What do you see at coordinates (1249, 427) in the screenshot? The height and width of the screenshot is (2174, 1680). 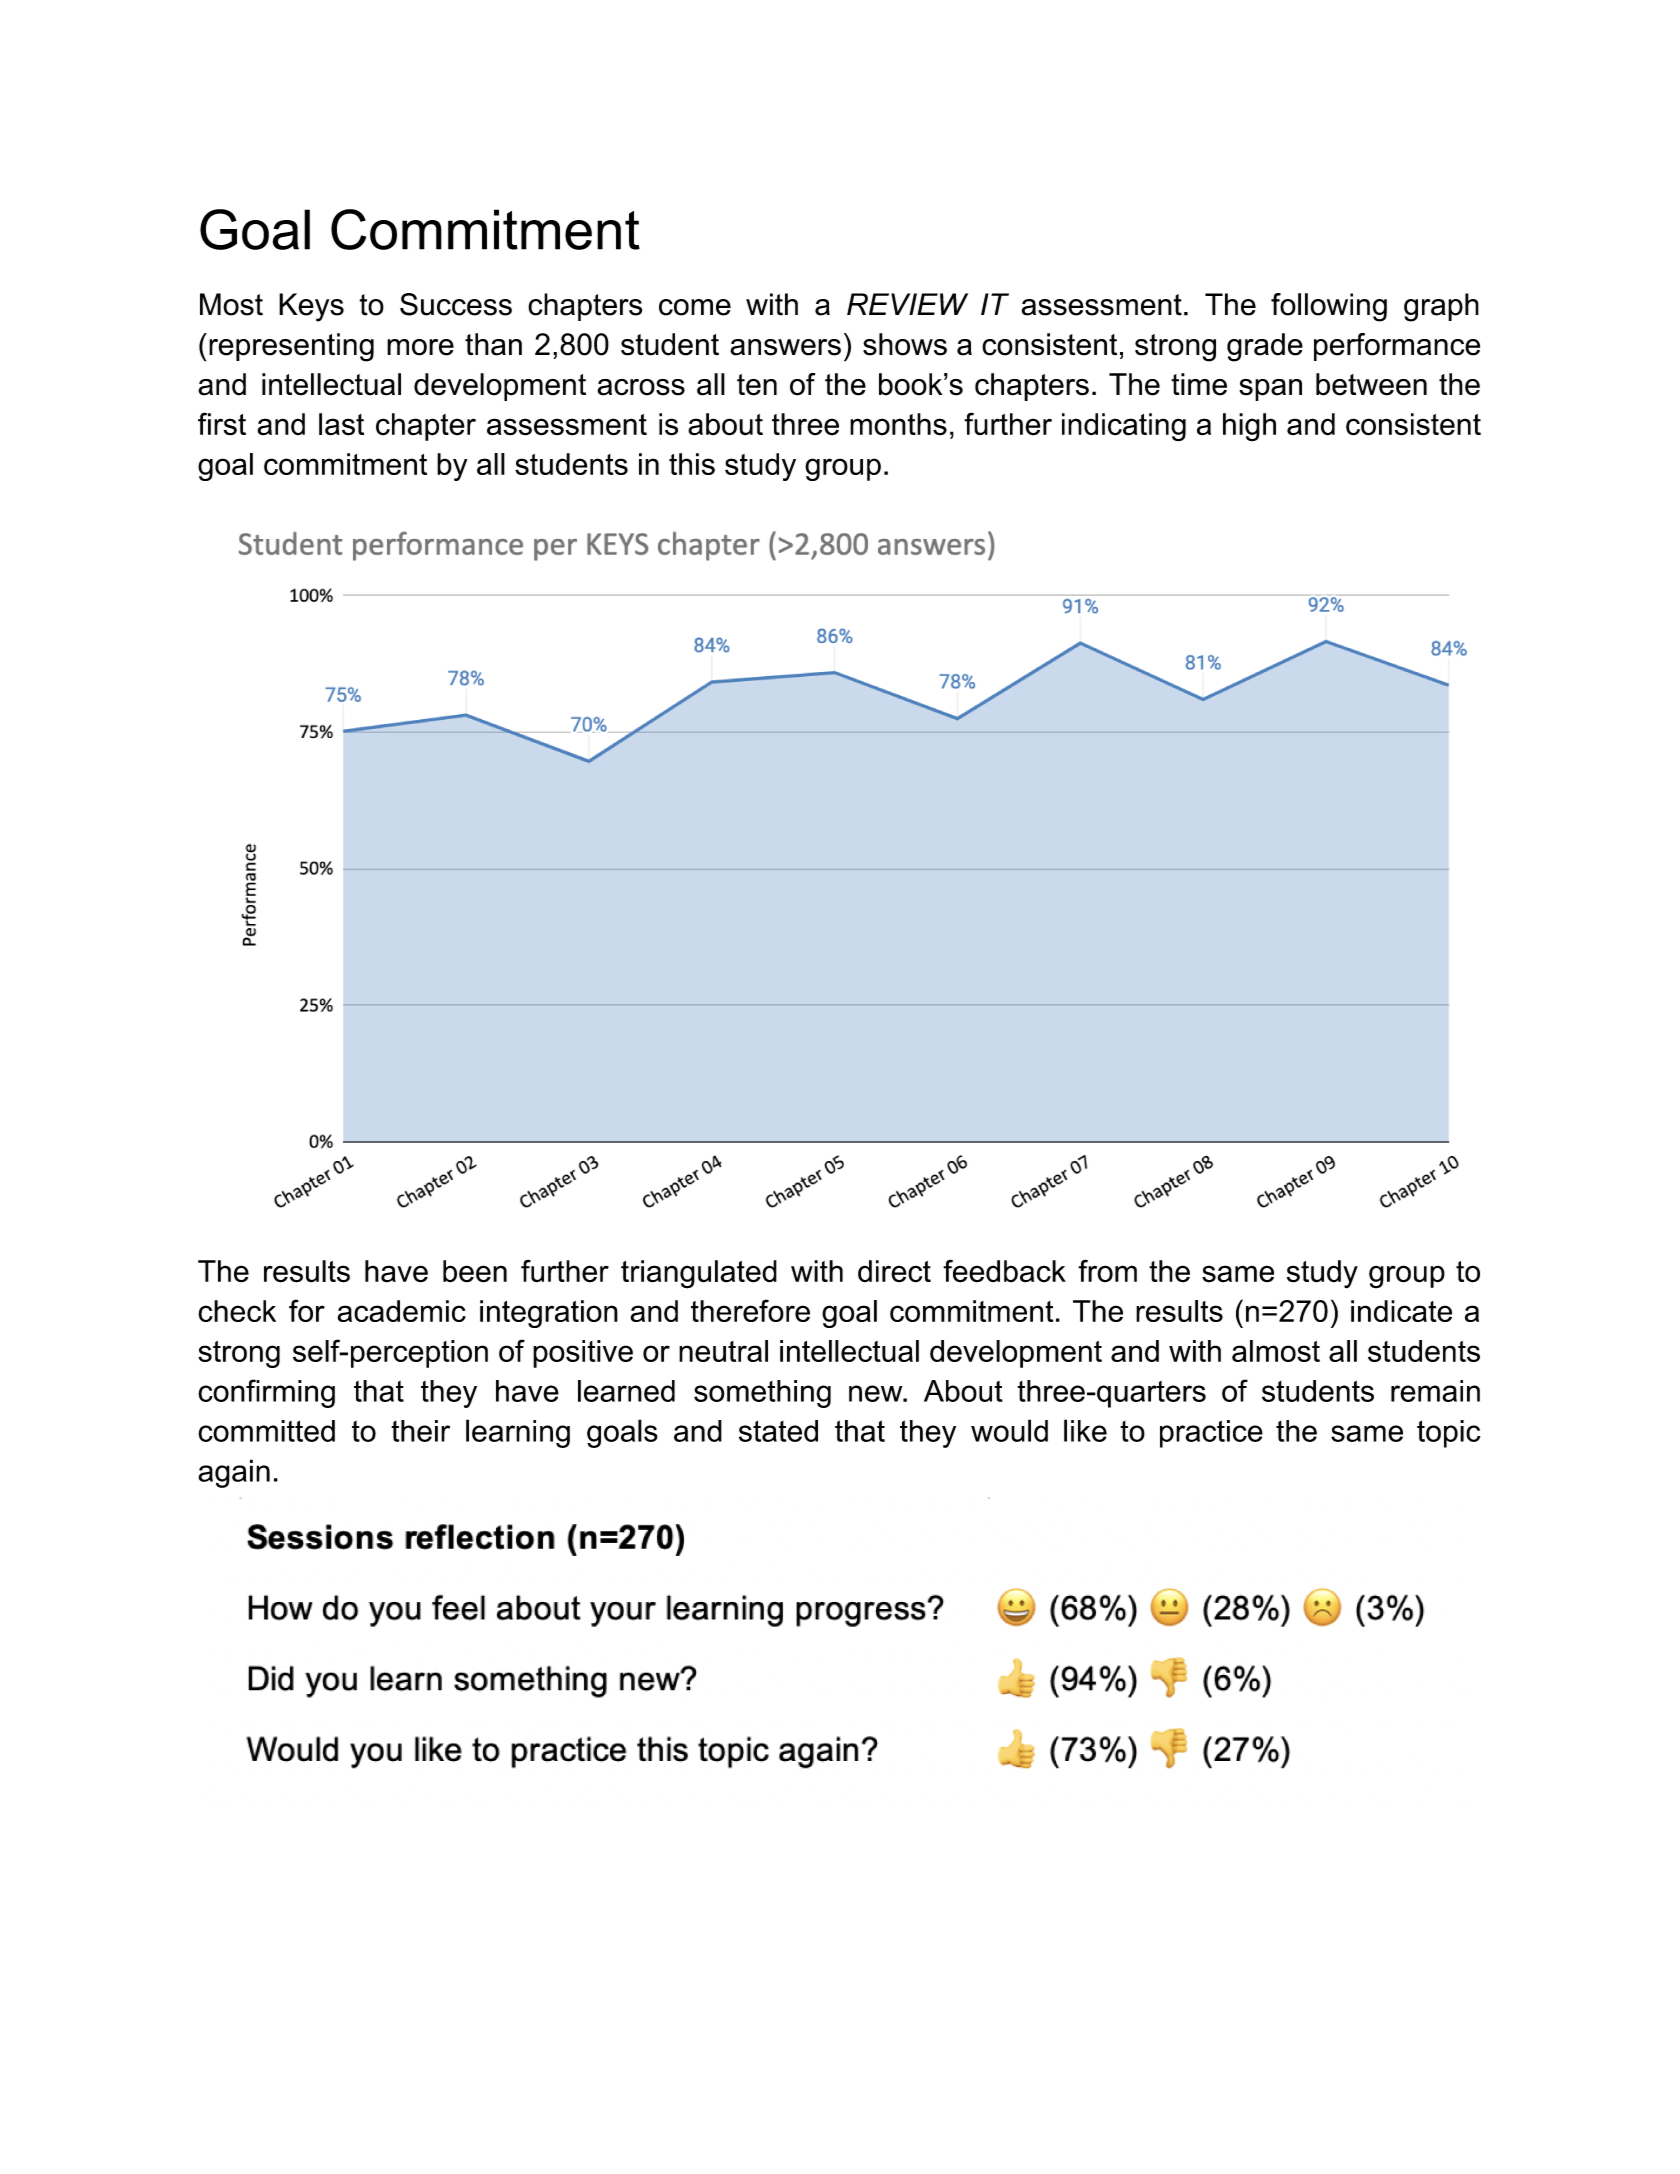 I see `high` at bounding box center [1249, 427].
